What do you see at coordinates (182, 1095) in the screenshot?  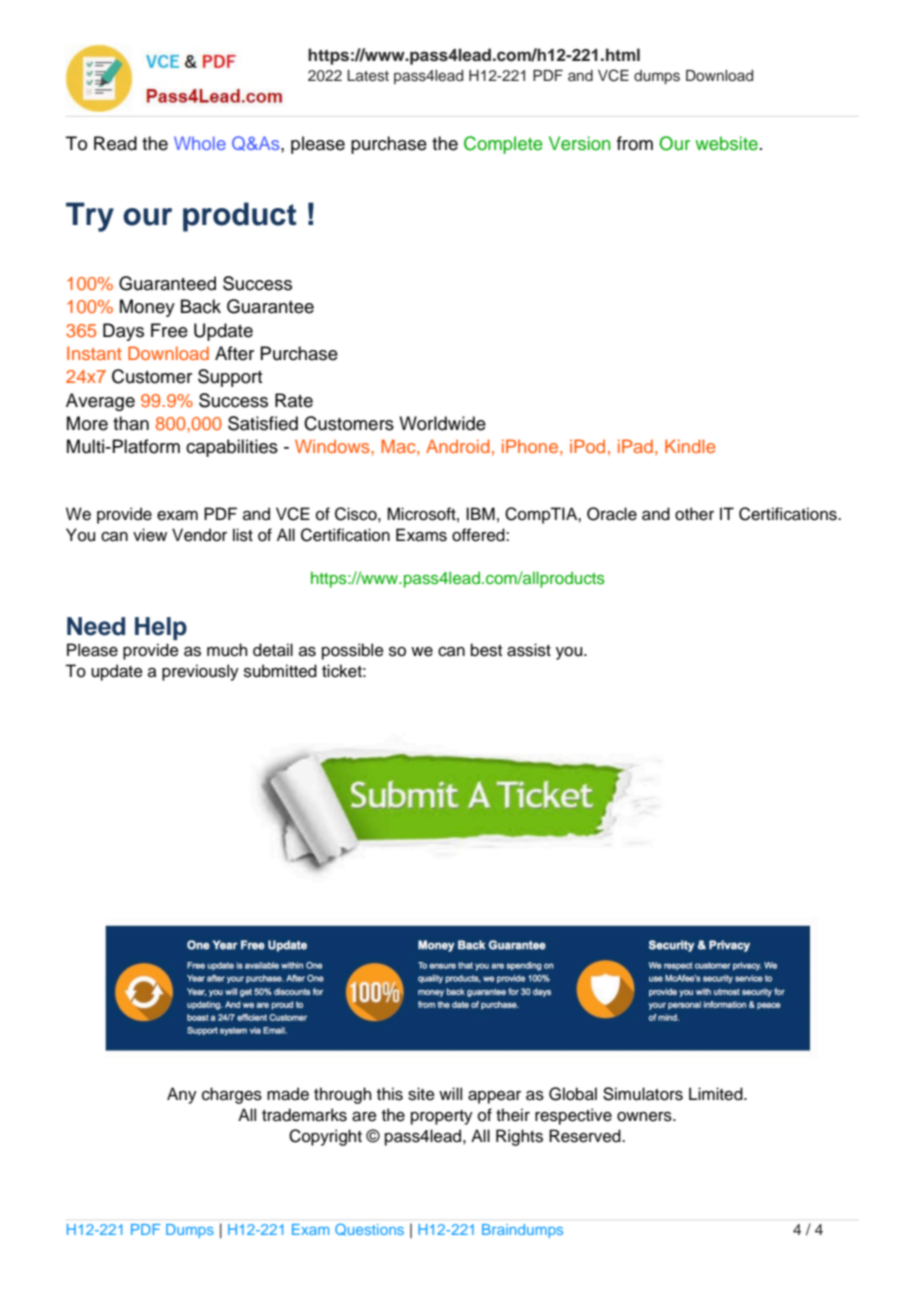 I see `Any` at bounding box center [182, 1095].
